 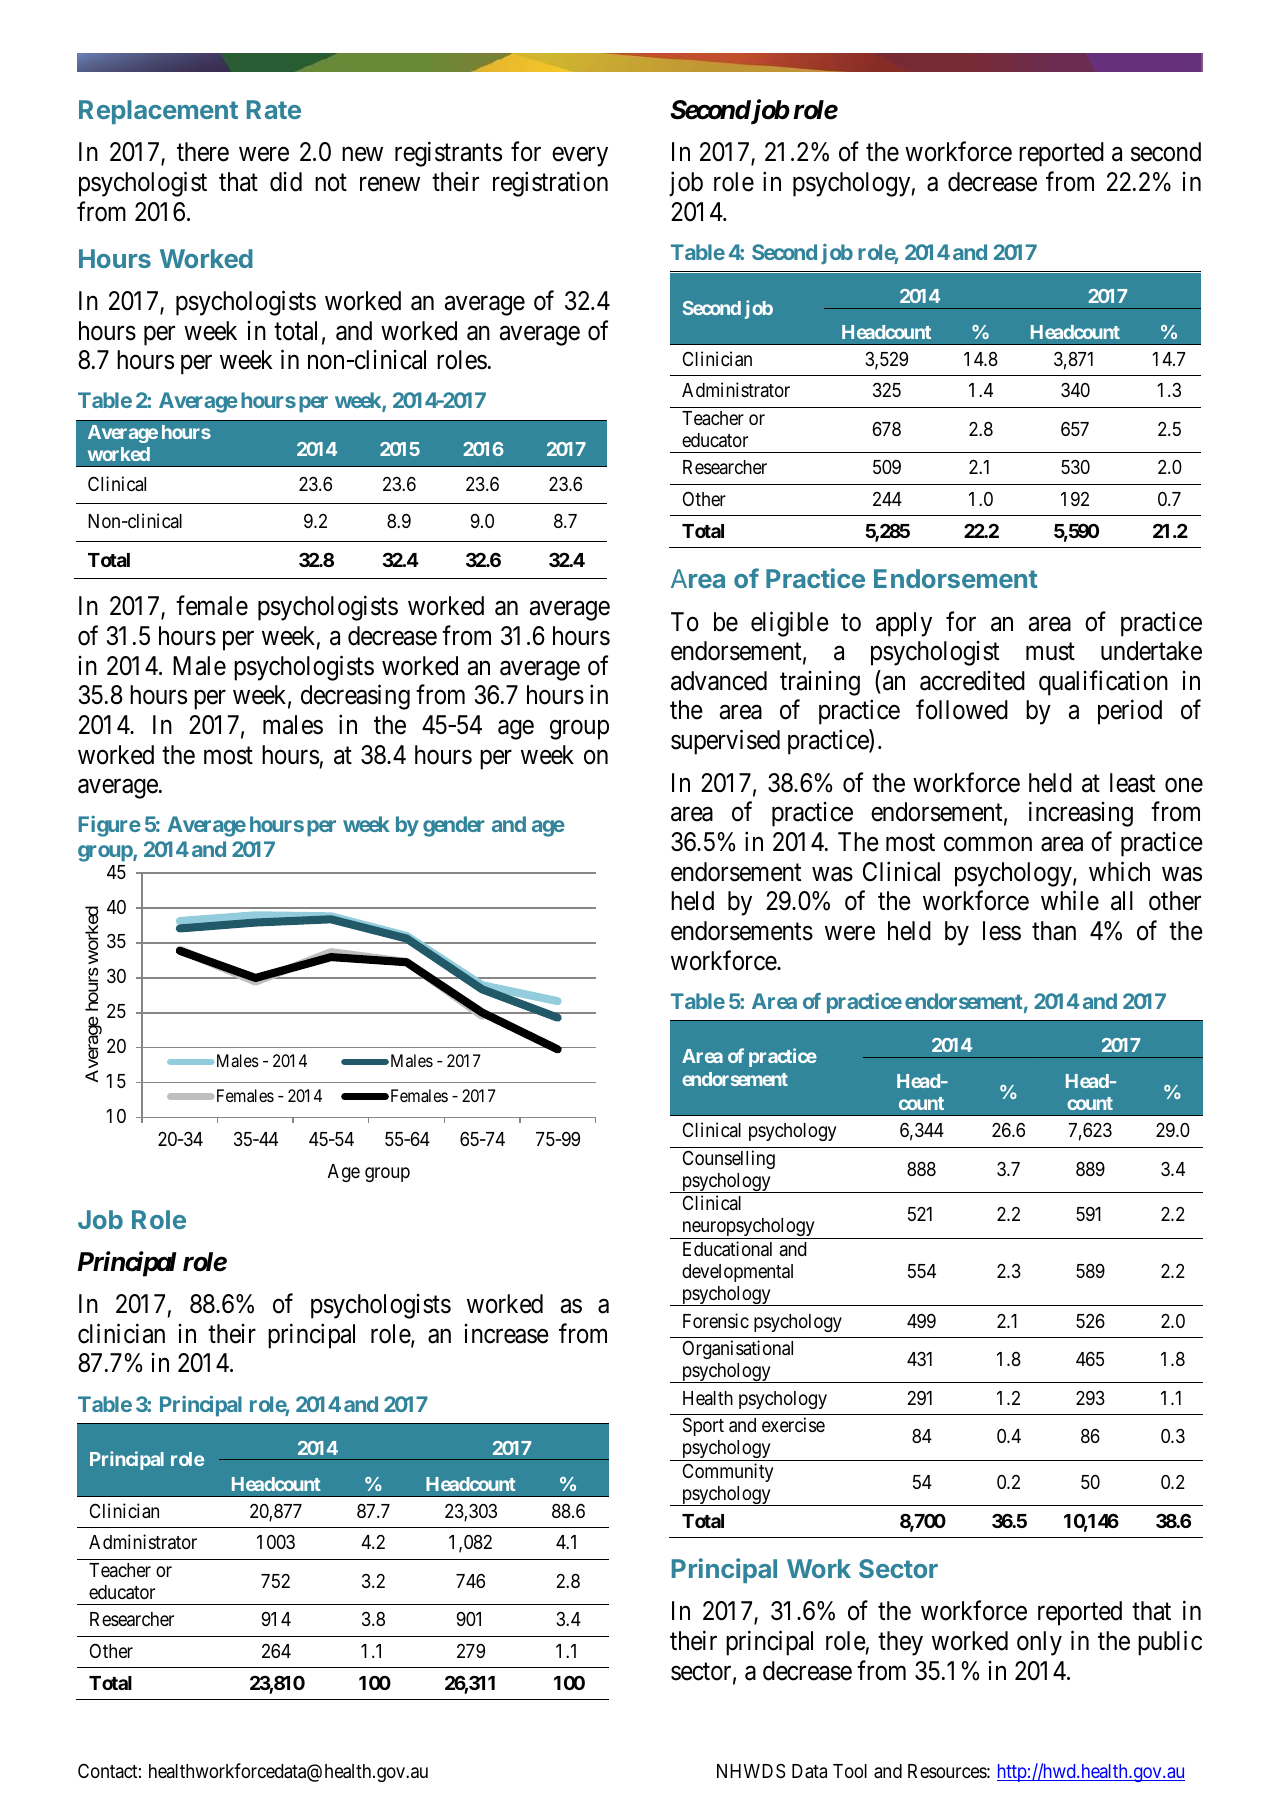 I want to click on decreasing, so click(x=355, y=697).
